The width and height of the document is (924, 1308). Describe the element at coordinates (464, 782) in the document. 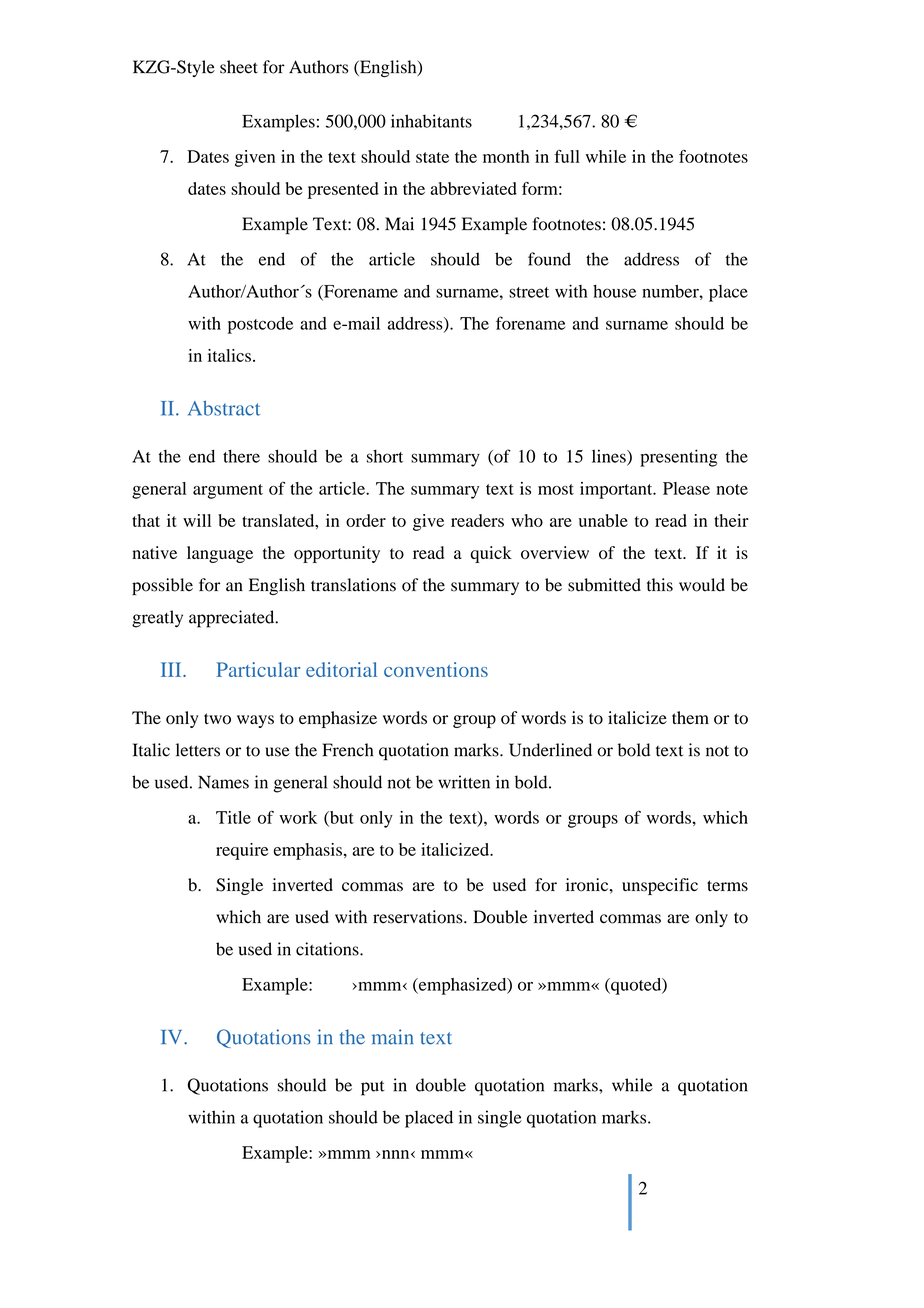

I see `written` at that location.
